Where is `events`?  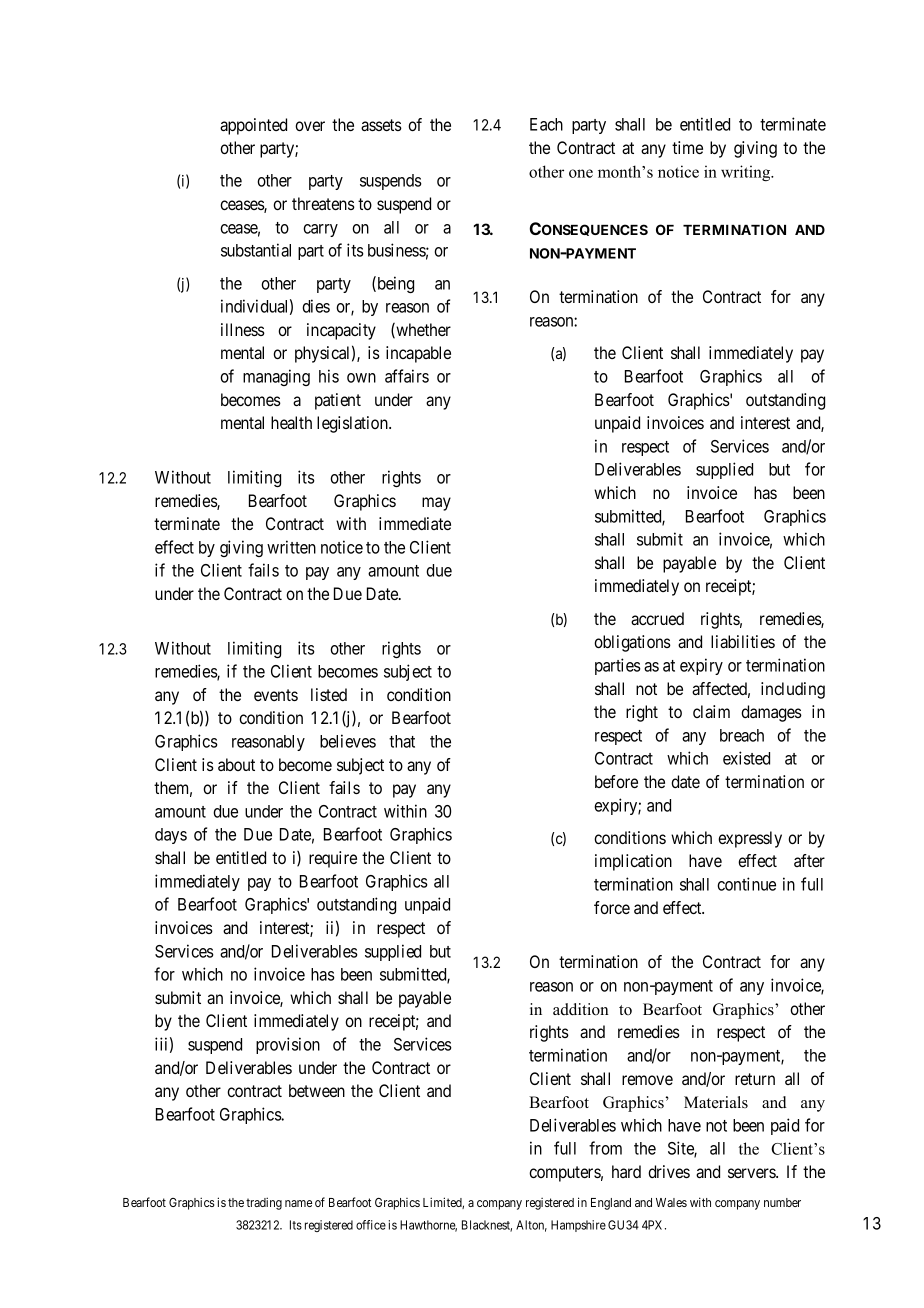
events is located at coordinates (276, 695).
